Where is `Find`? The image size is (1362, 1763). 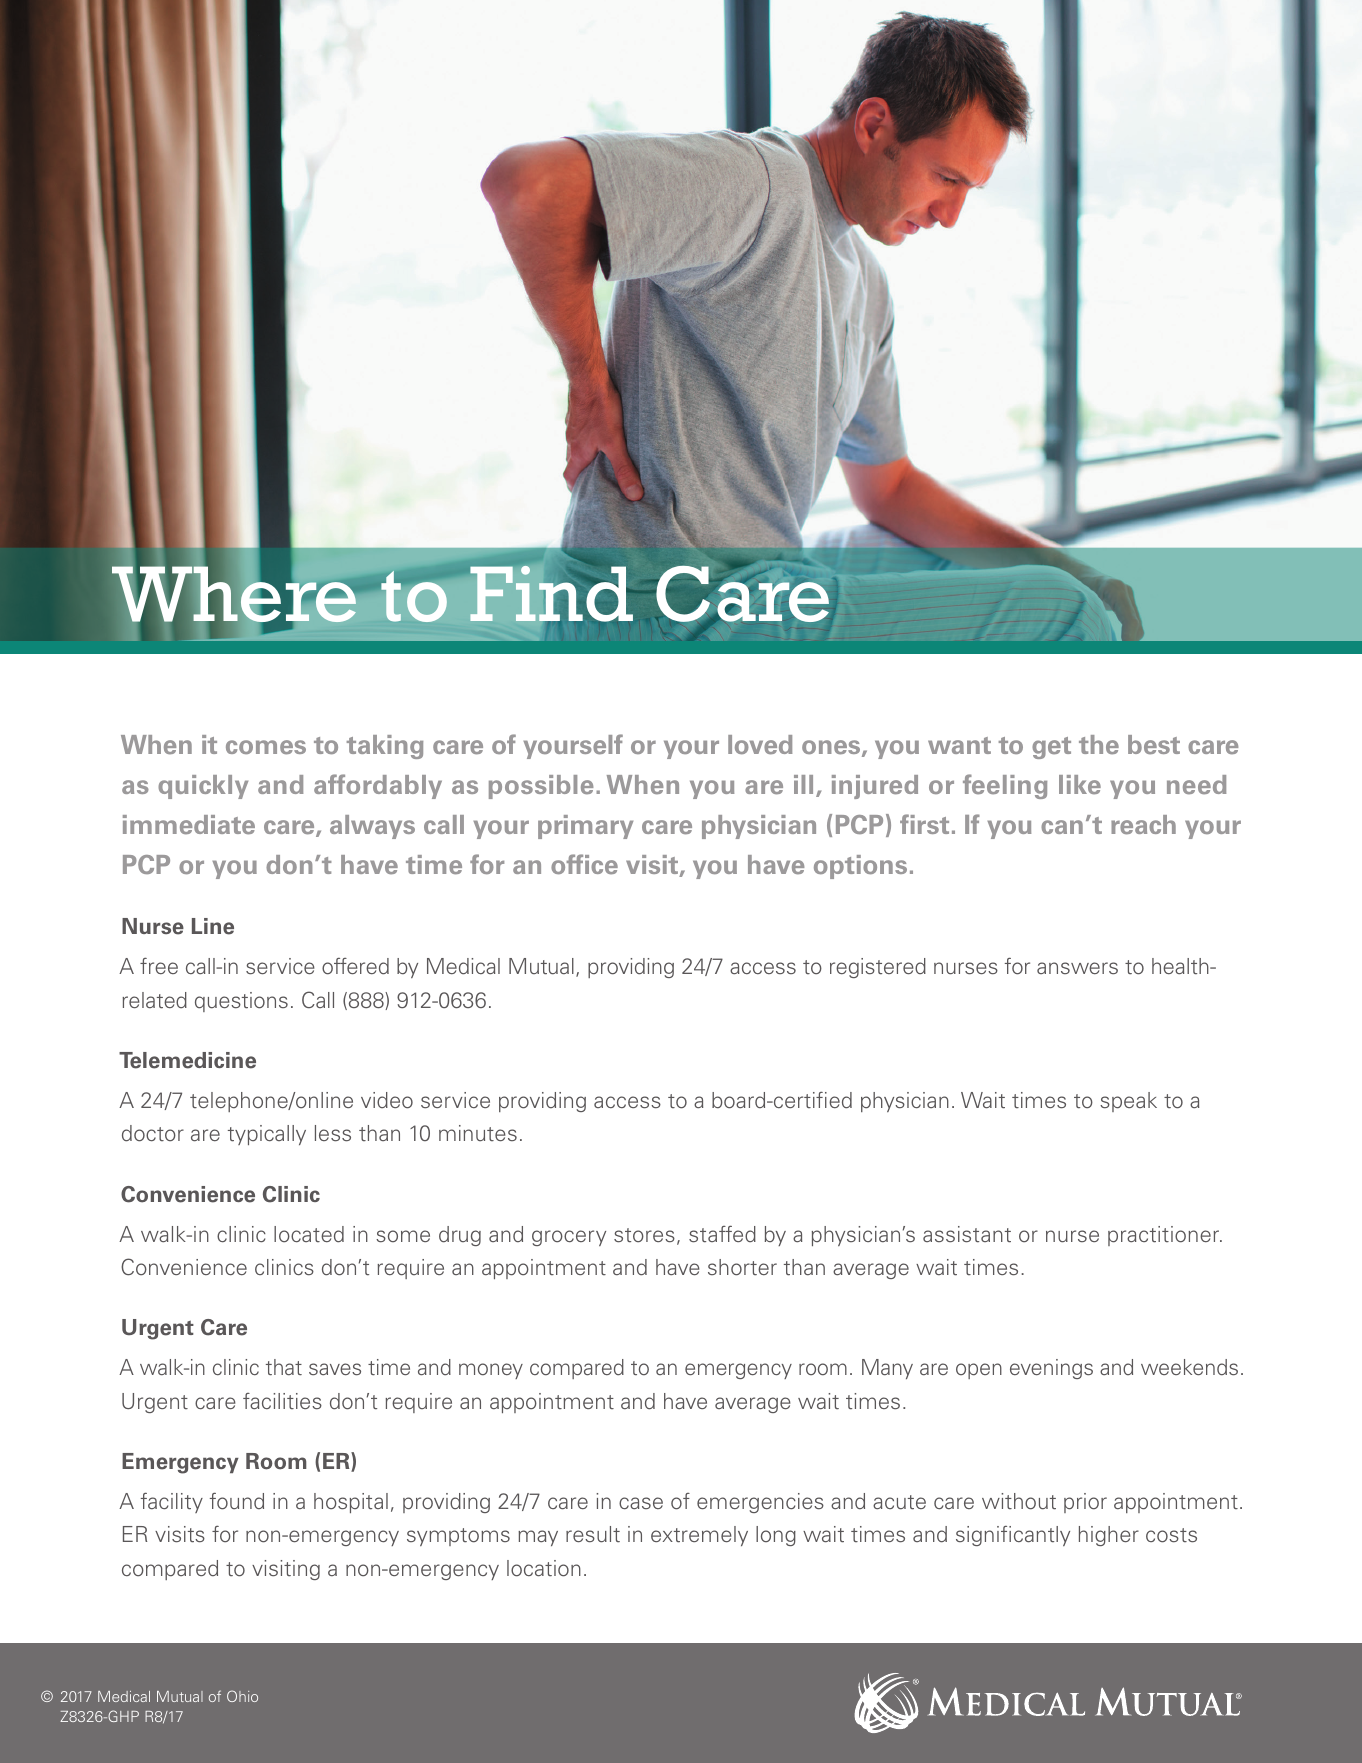
Find is located at coordinates (553, 592).
